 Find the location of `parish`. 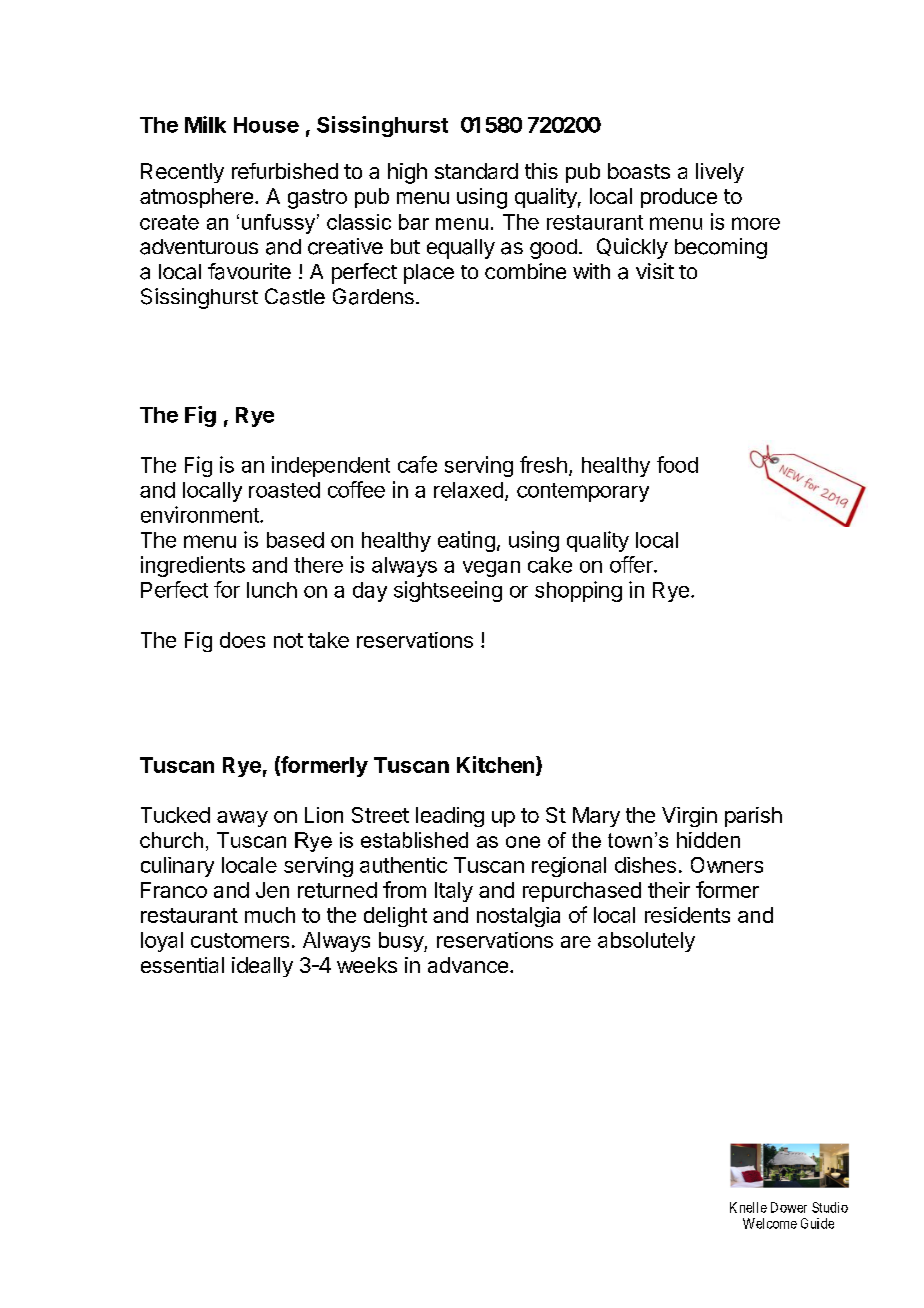

parish is located at coordinates (753, 817).
